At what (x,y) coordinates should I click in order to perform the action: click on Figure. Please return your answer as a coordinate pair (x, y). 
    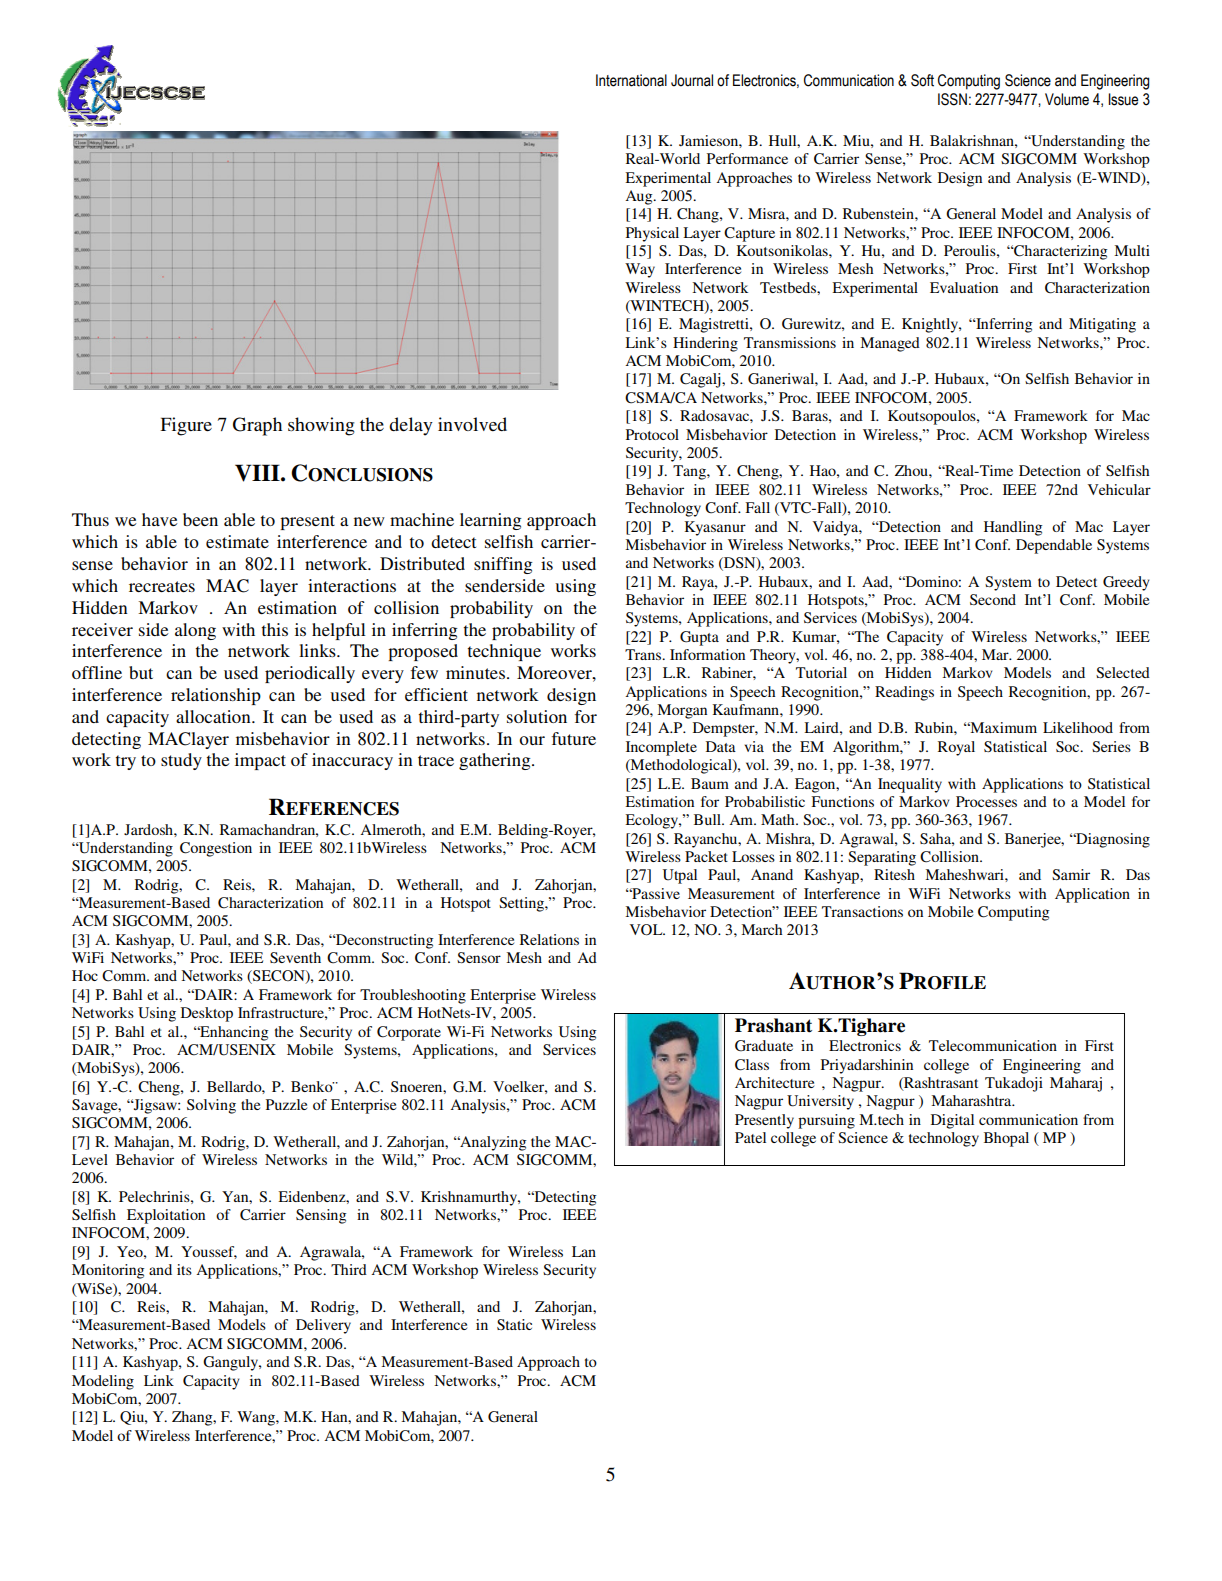
    Looking at the image, I should click on (186, 426).
